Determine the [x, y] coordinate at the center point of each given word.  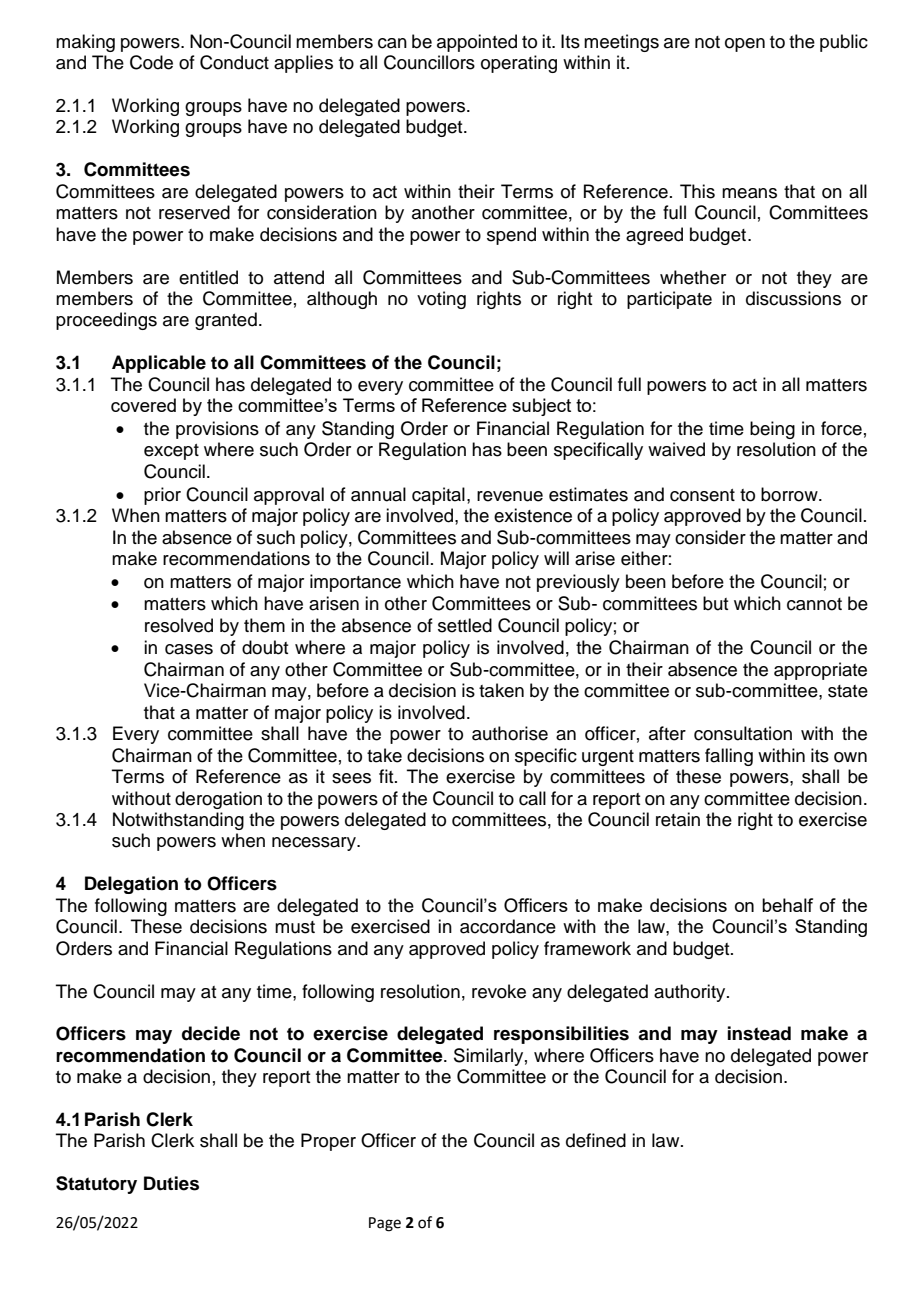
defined [596, 1140]
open [745, 45]
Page [385, 1224]
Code [151, 62]
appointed [477, 43]
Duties [171, 1183]
